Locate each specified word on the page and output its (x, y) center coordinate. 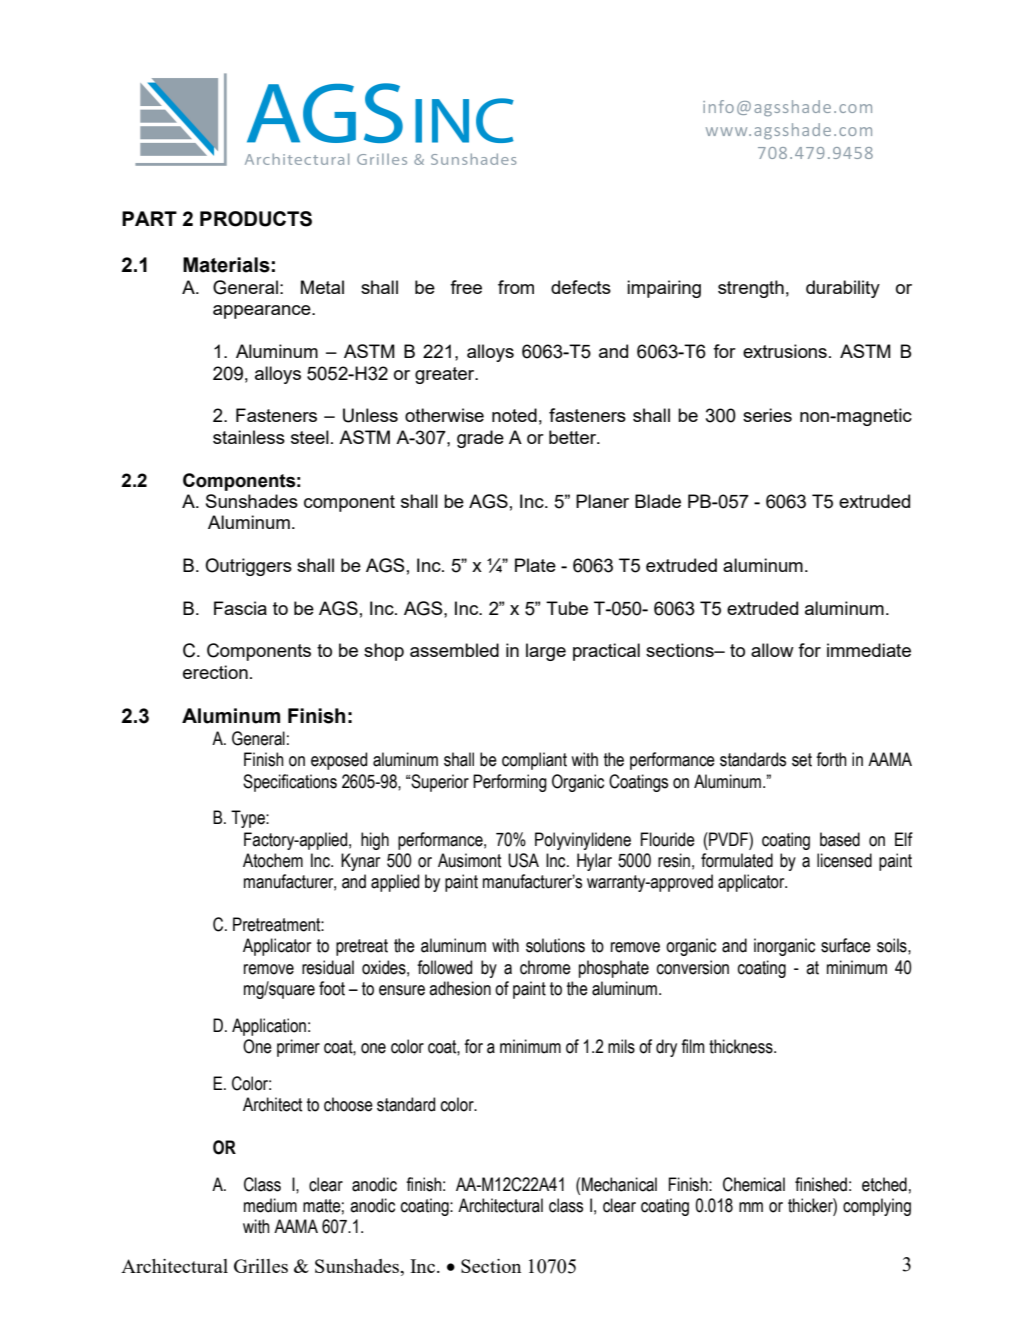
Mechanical (619, 1184)
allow (772, 650)
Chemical (754, 1184)
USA (523, 860)
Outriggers (248, 567)
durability (843, 289)
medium (270, 1205)
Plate (535, 565)
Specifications (290, 783)
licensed (844, 860)
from (516, 287)
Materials (226, 265)
